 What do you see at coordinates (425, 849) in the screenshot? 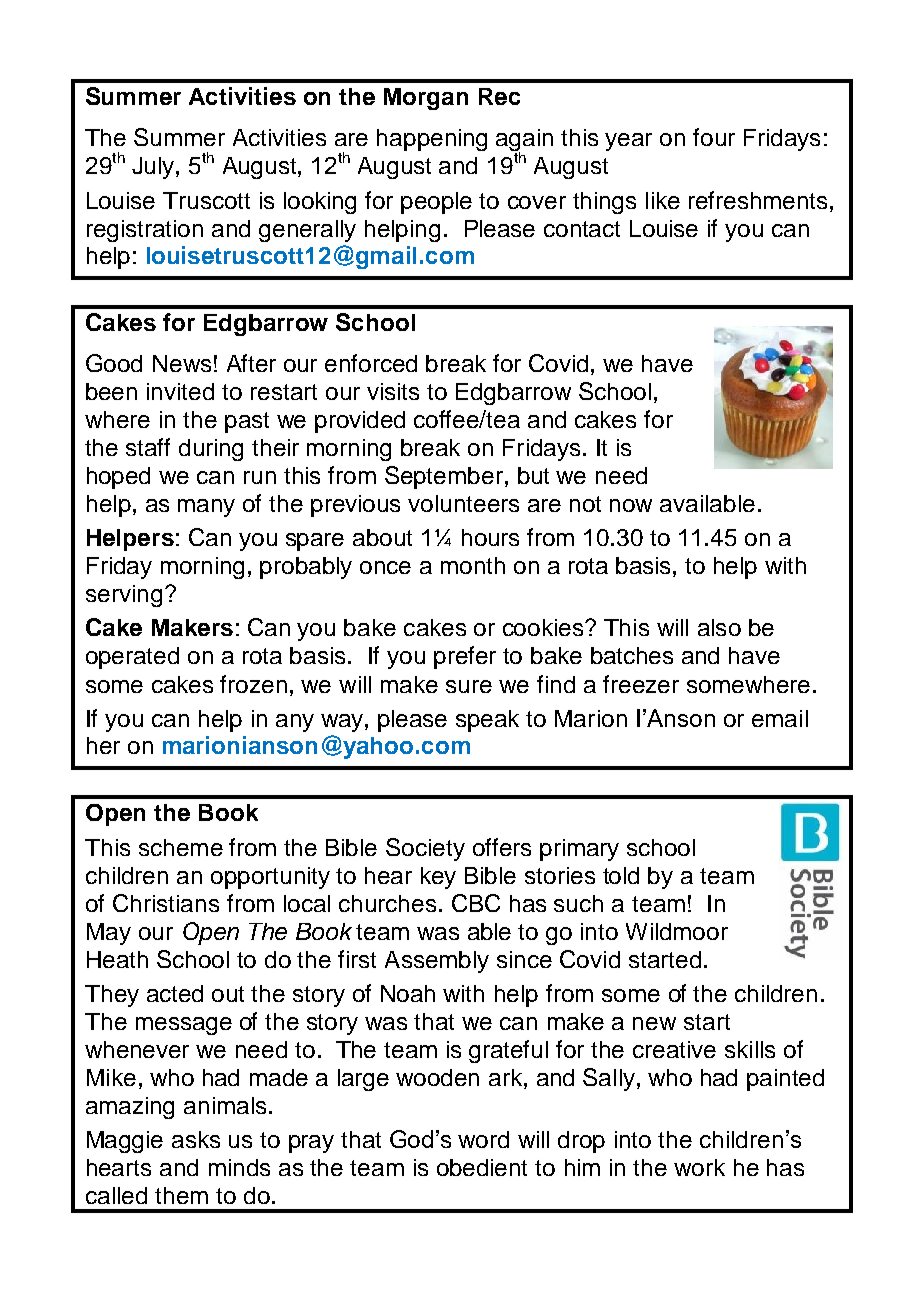
I see `Society` at bounding box center [425, 849].
